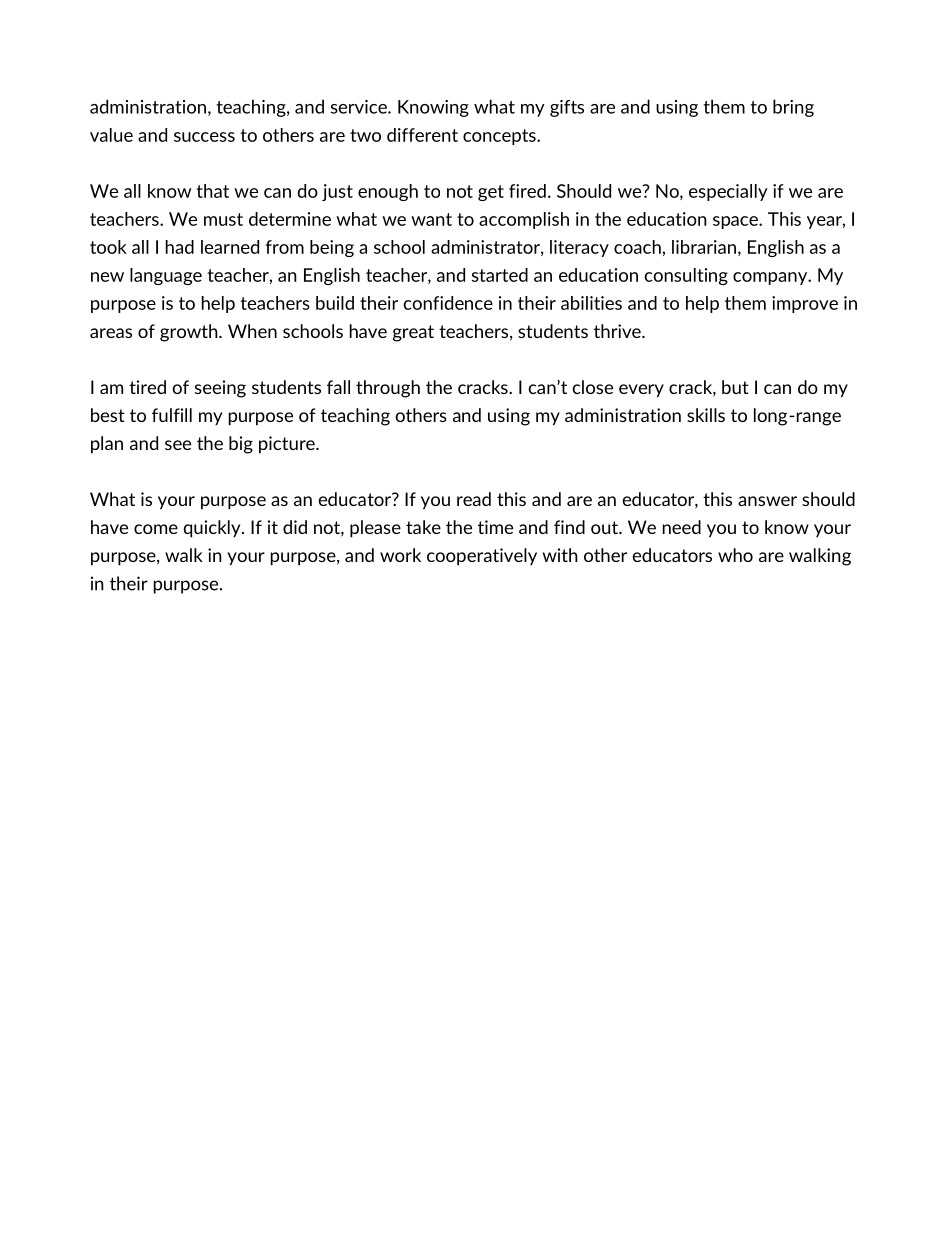  What do you see at coordinates (706, 415) in the document?
I see `skills` at bounding box center [706, 415].
